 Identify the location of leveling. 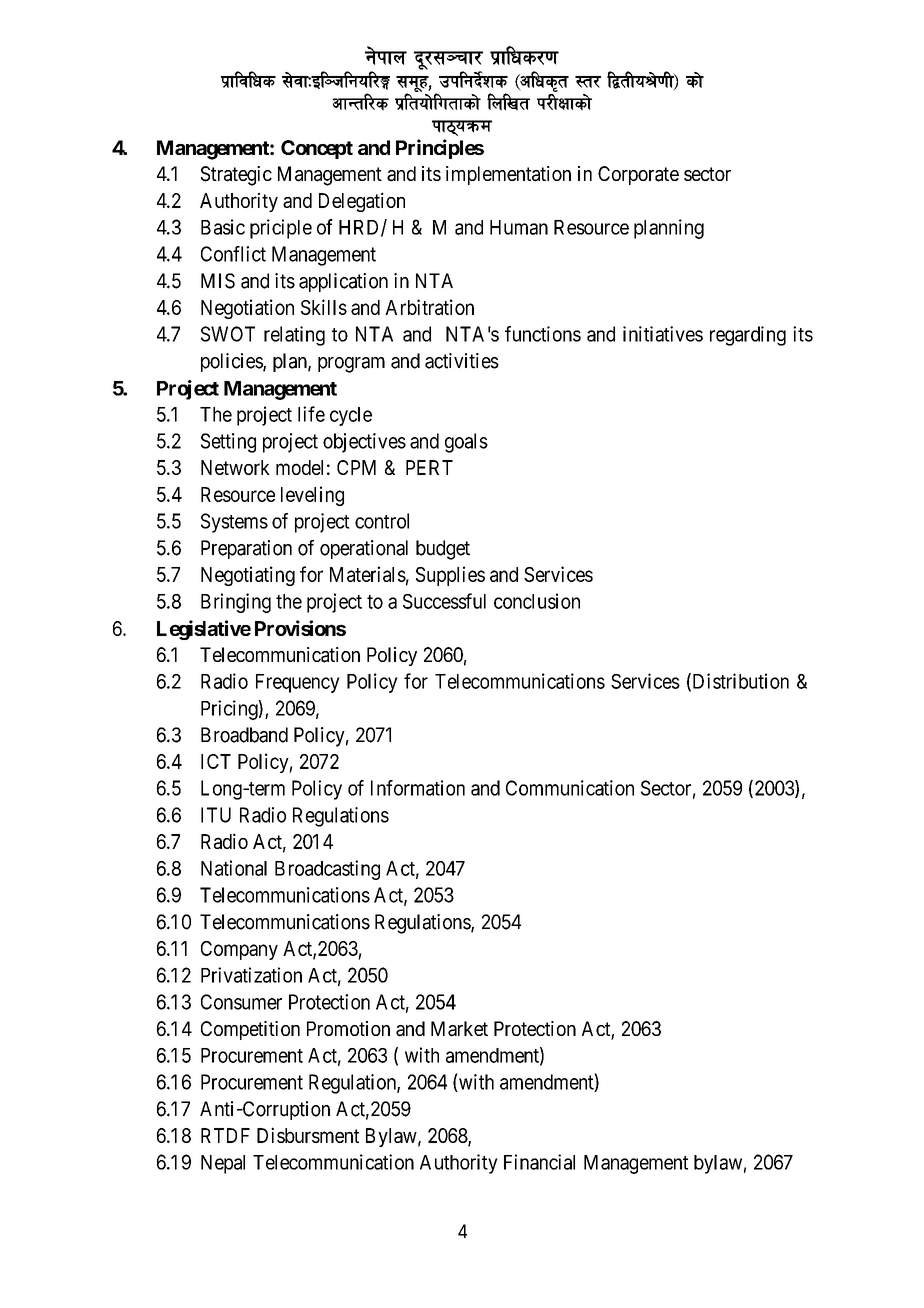
(312, 496).
